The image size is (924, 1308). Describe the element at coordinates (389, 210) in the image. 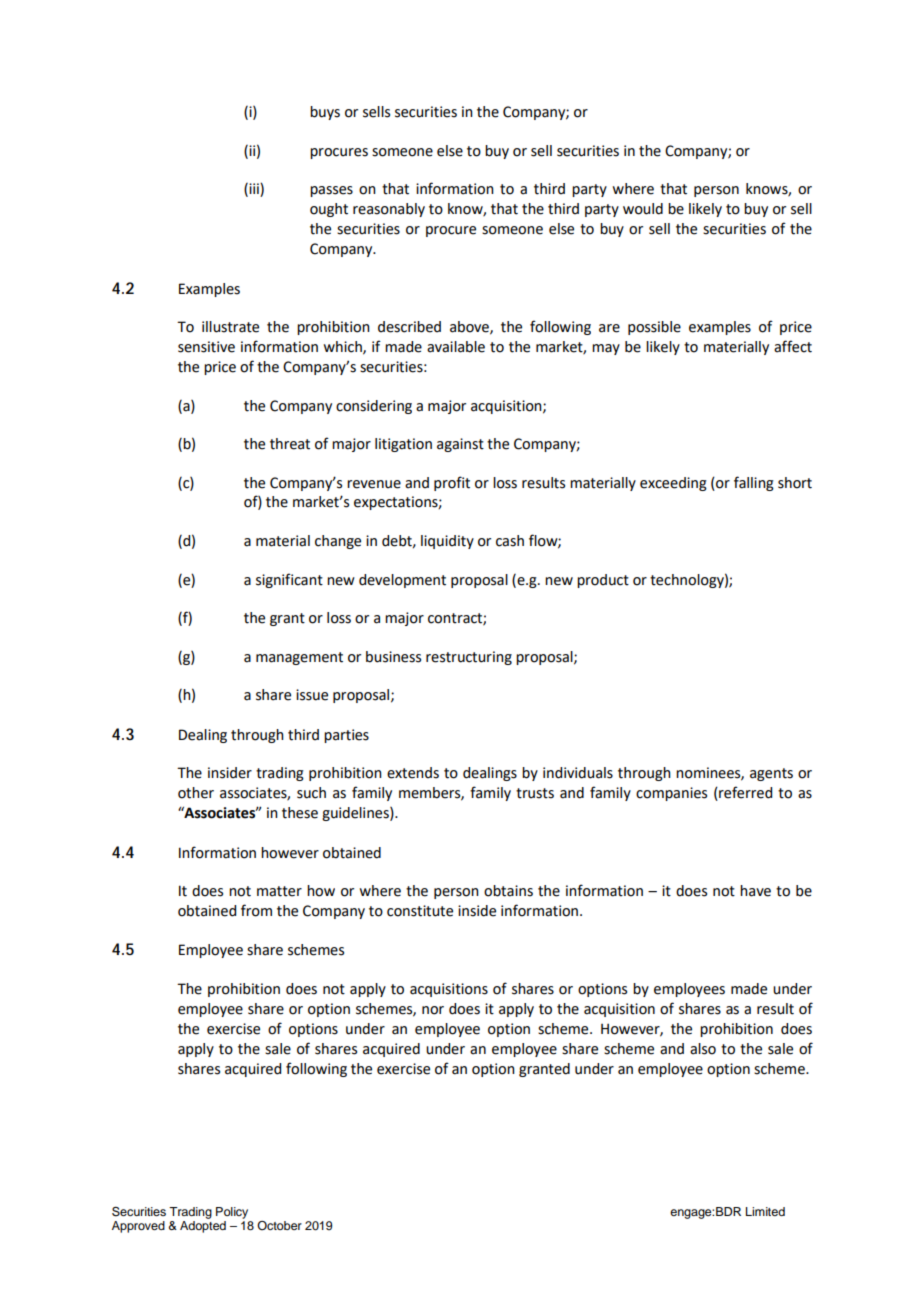

I see `reasonably` at that location.
